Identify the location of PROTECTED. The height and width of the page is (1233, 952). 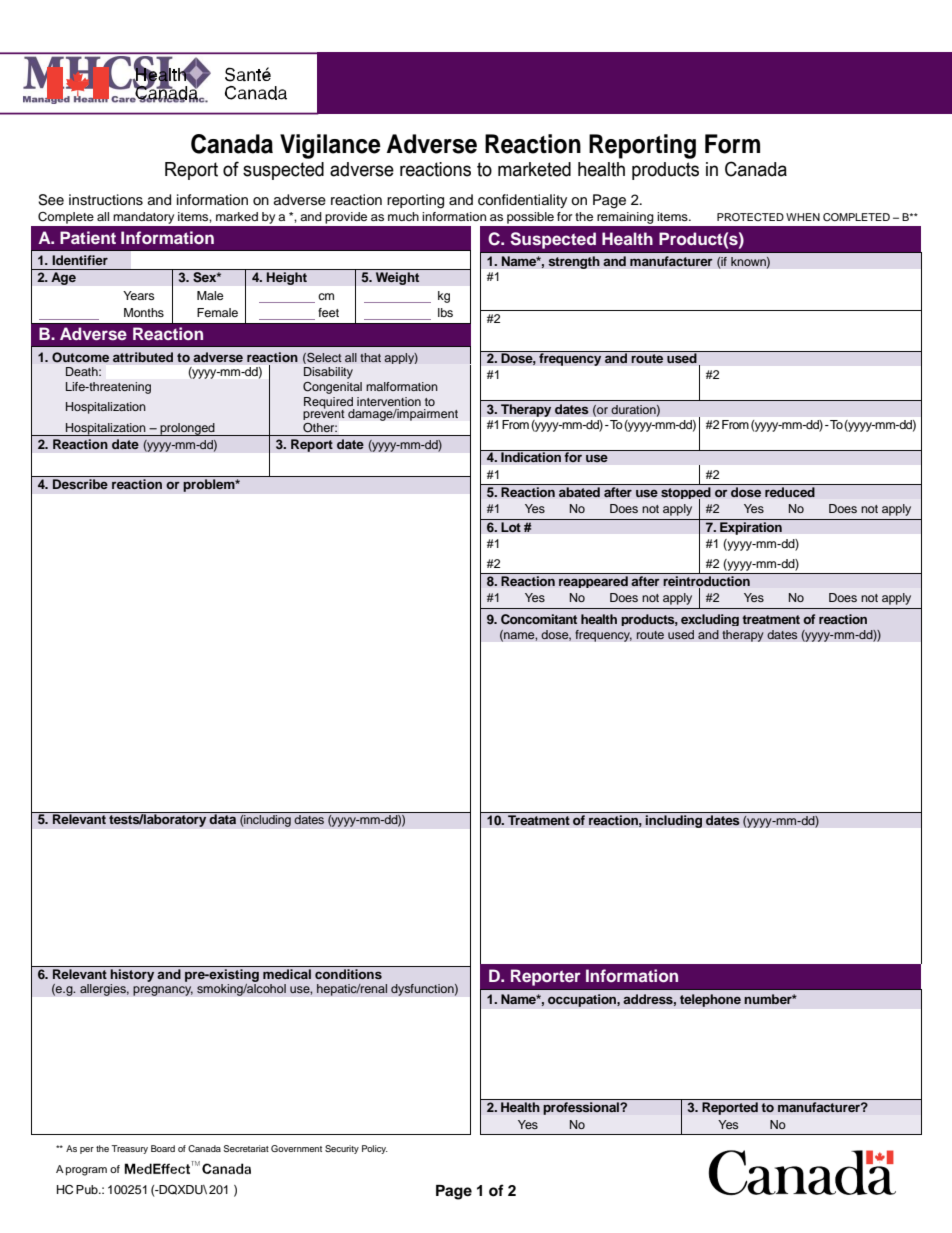
(750, 217).
